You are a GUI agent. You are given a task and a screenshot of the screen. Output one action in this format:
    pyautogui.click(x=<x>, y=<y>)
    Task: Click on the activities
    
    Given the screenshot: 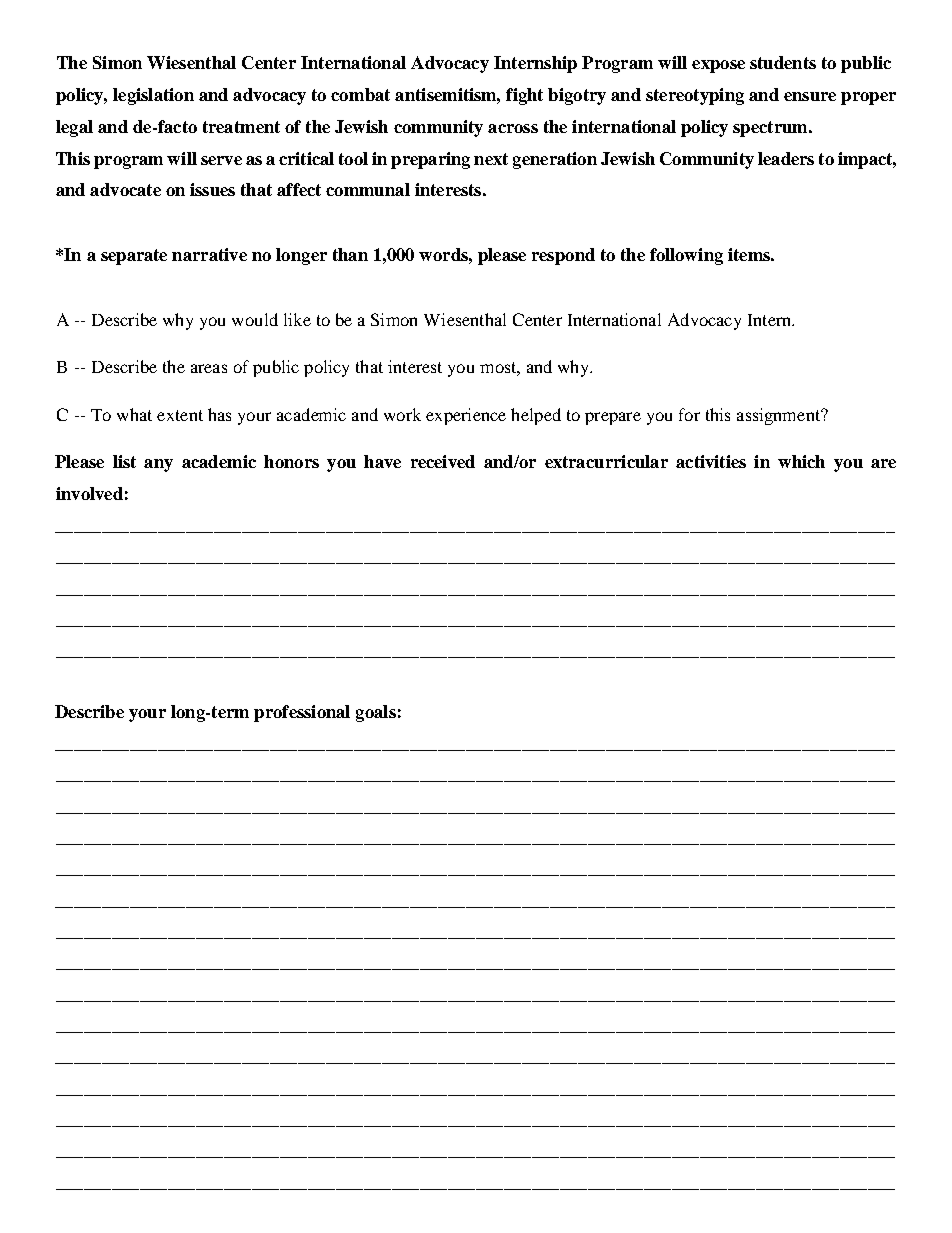 What is the action you would take?
    pyautogui.click(x=711, y=461)
